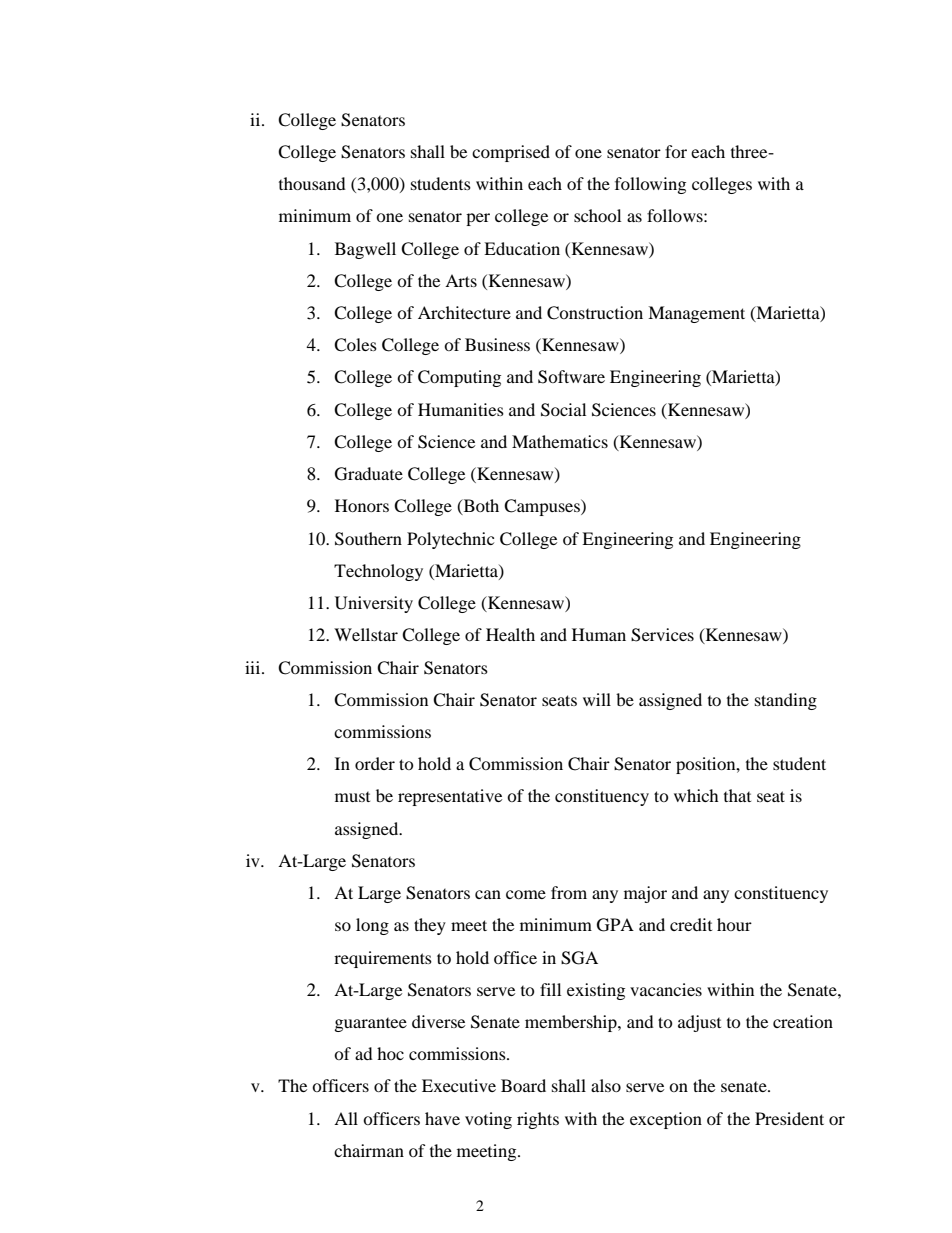 The image size is (952, 1233). I want to click on must, so click(352, 797).
